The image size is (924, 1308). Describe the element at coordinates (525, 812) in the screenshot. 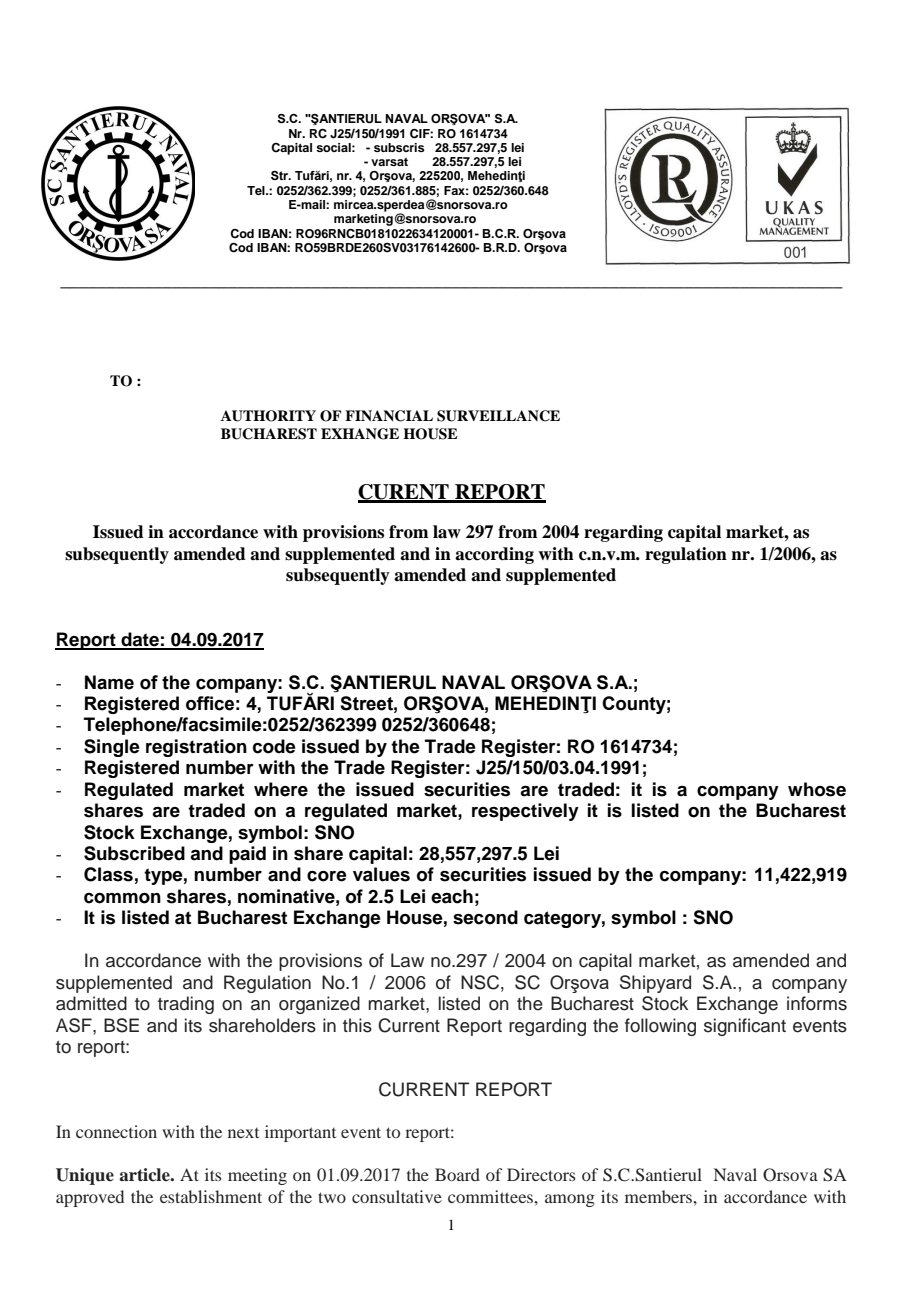

I see `respectively` at that location.
